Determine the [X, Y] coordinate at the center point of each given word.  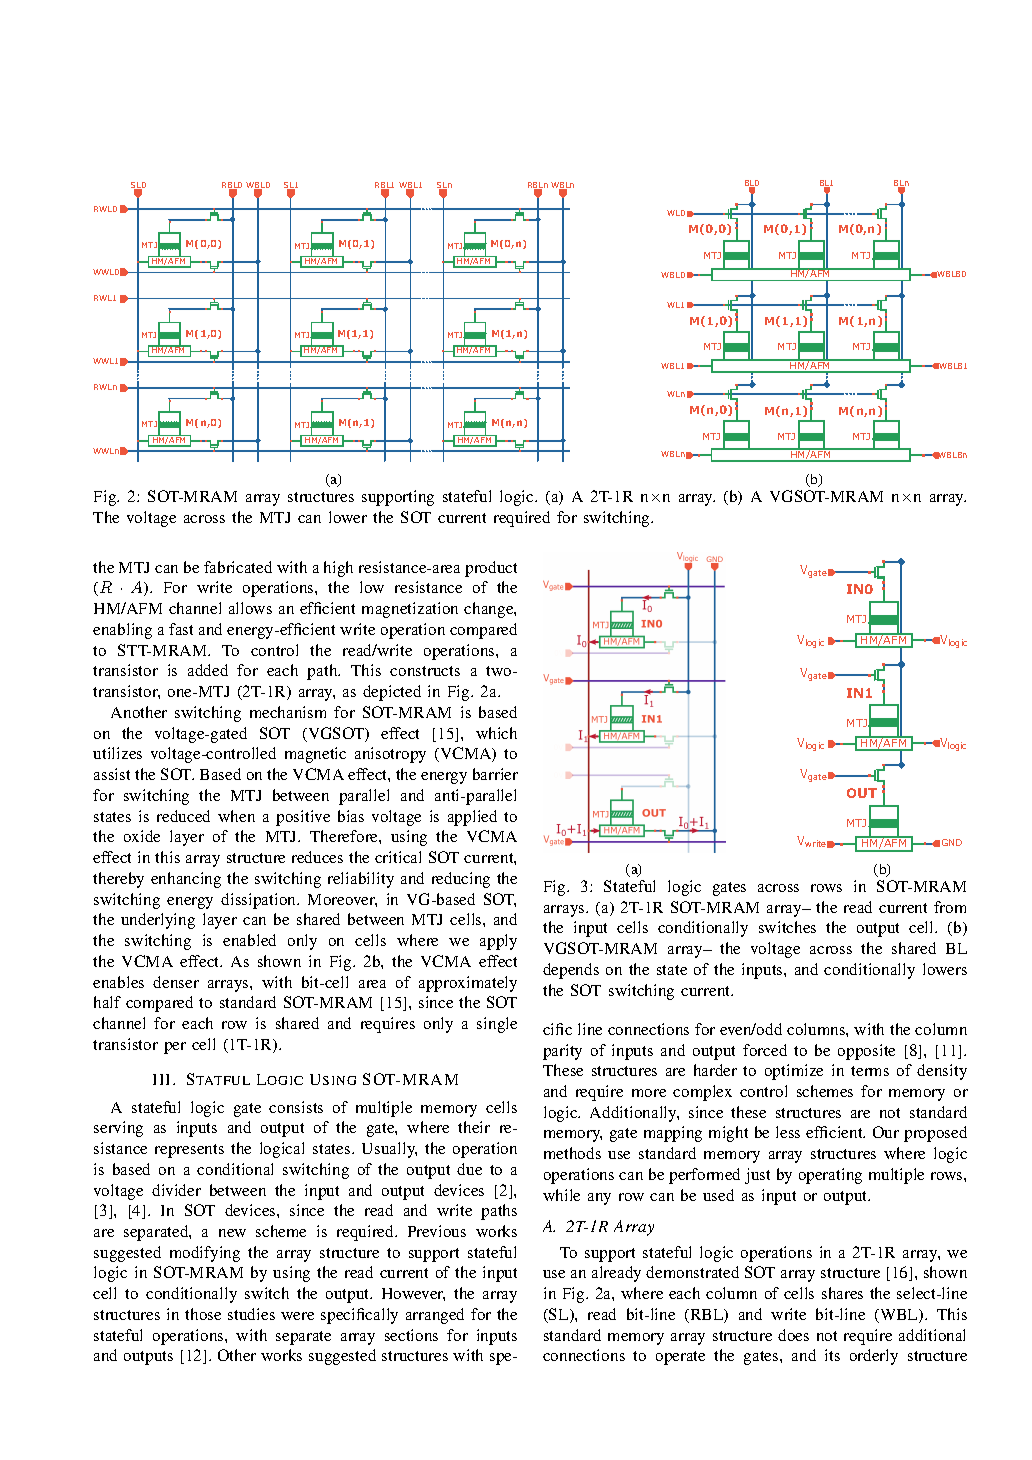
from [950, 907]
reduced [183, 816]
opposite [866, 1052]
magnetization [410, 610]
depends [571, 971]
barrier [495, 774]
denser [176, 982]
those [203, 1314]
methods [572, 1153]
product [491, 569]
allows [250, 608]
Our [886, 1132]
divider [176, 1190]
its [832, 1355]
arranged [435, 1316]
